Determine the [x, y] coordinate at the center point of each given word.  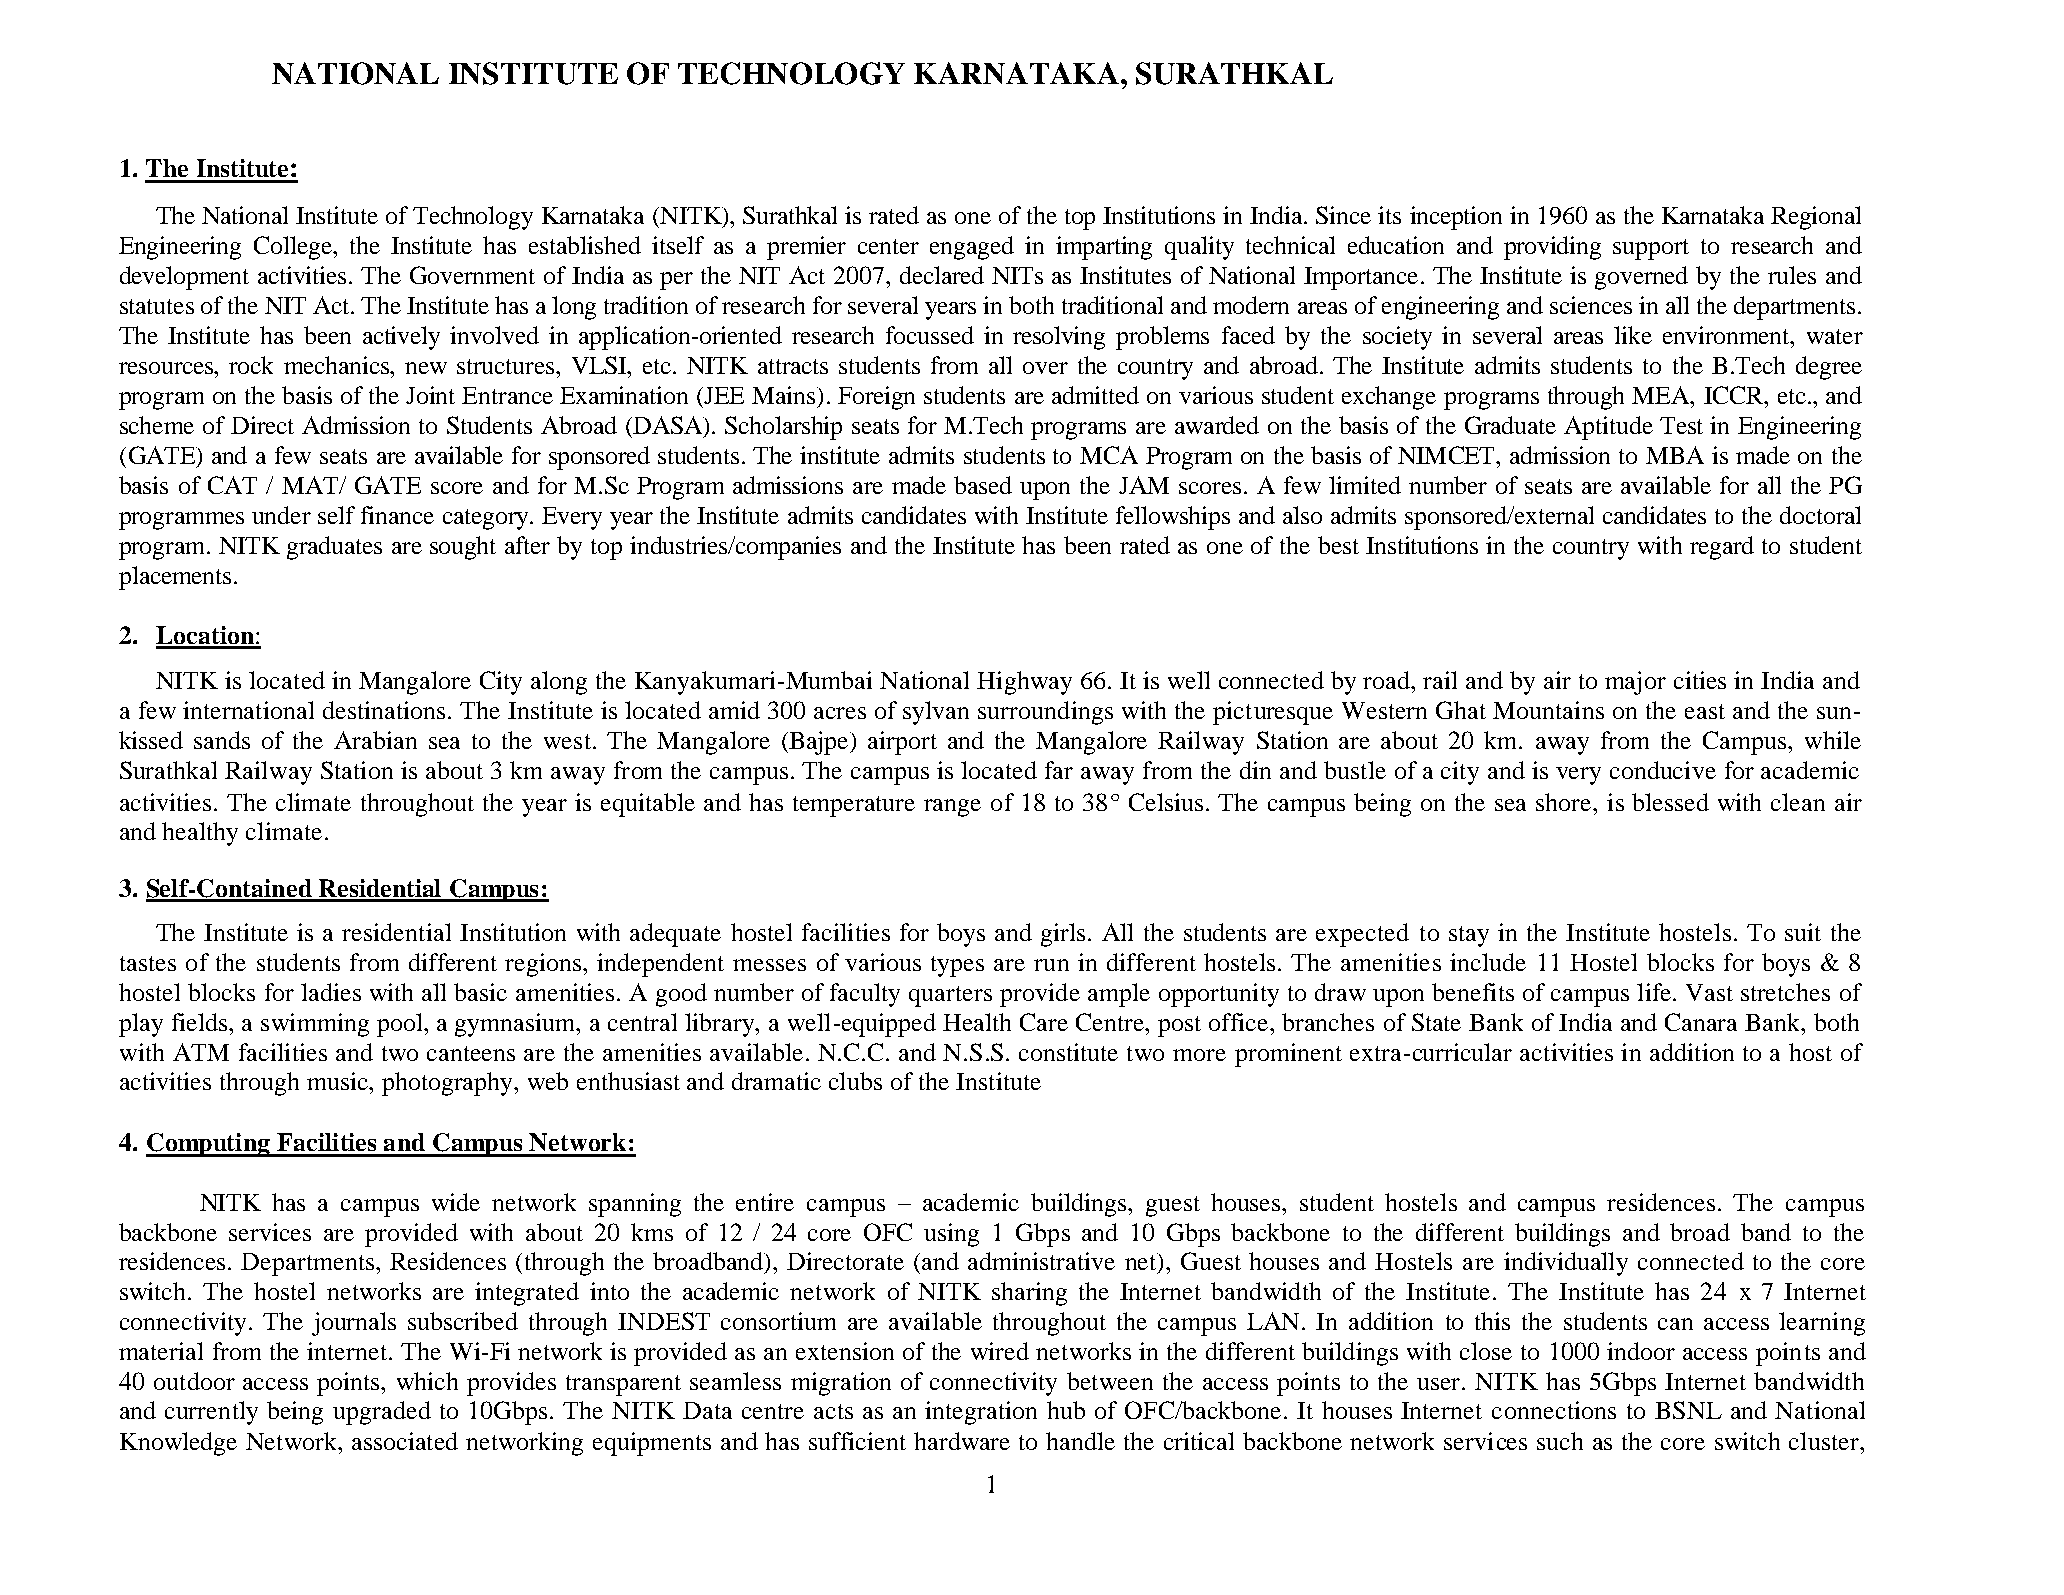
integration [981, 1413]
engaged [972, 248]
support [1651, 249]
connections [1554, 1410]
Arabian [375, 740]
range [952, 808]
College [294, 248]
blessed [1670, 802]
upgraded [382, 1413]
